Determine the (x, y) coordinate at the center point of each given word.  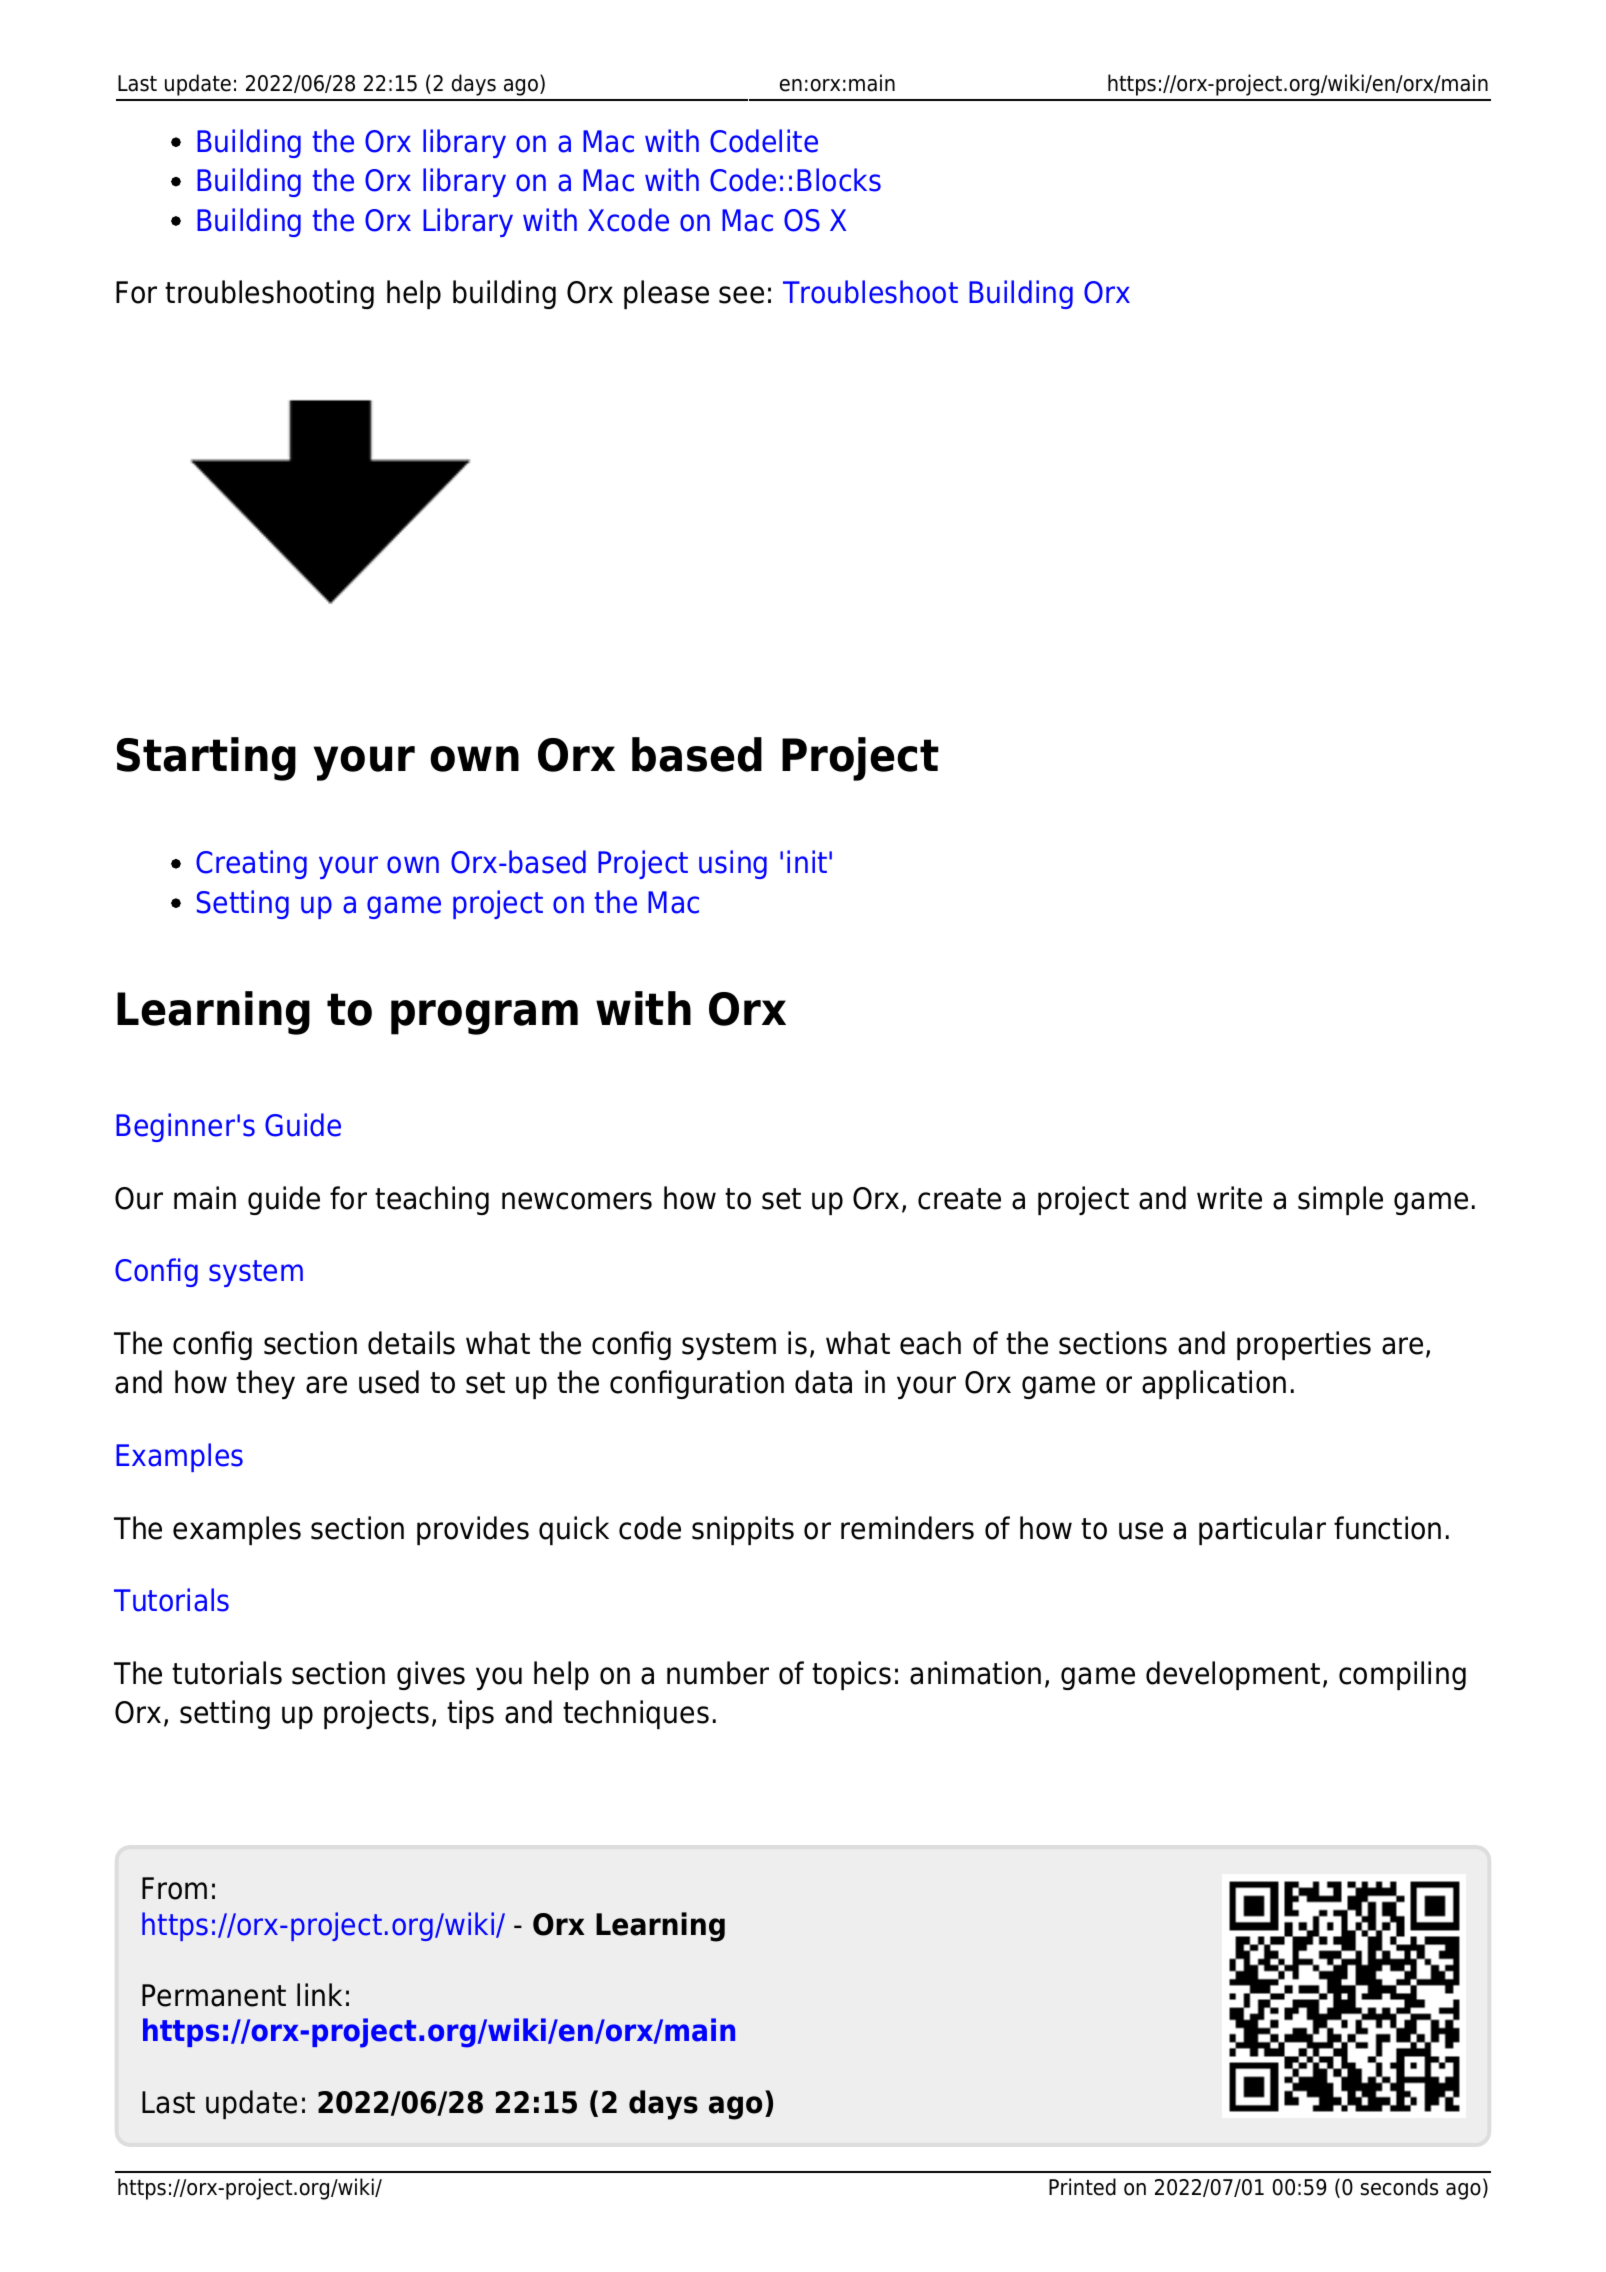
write (1229, 1198)
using (733, 864)
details (411, 1343)
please (666, 294)
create (959, 1199)
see (741, 295)
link (319, 1994)
